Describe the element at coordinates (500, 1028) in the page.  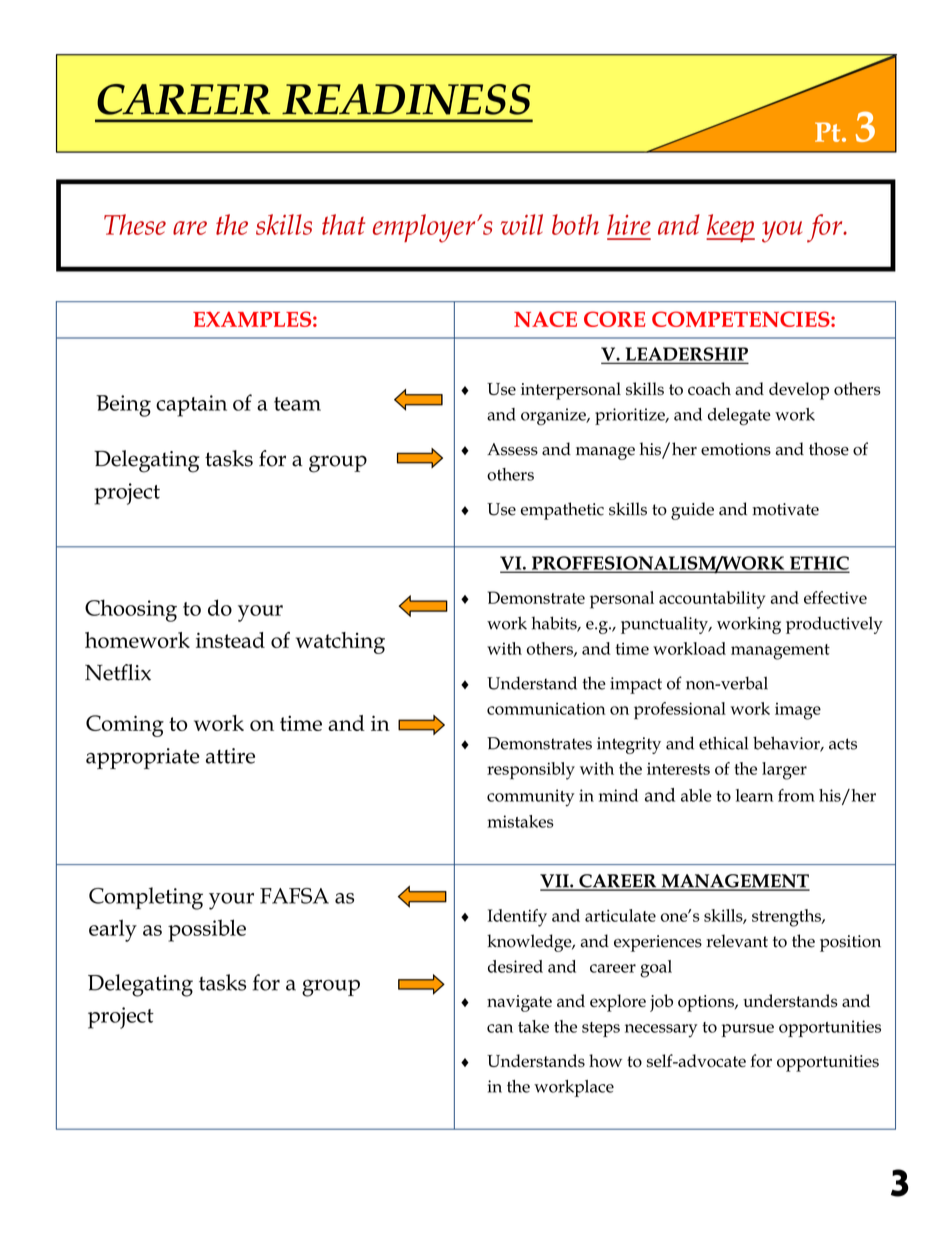
I see `can` at that location.
